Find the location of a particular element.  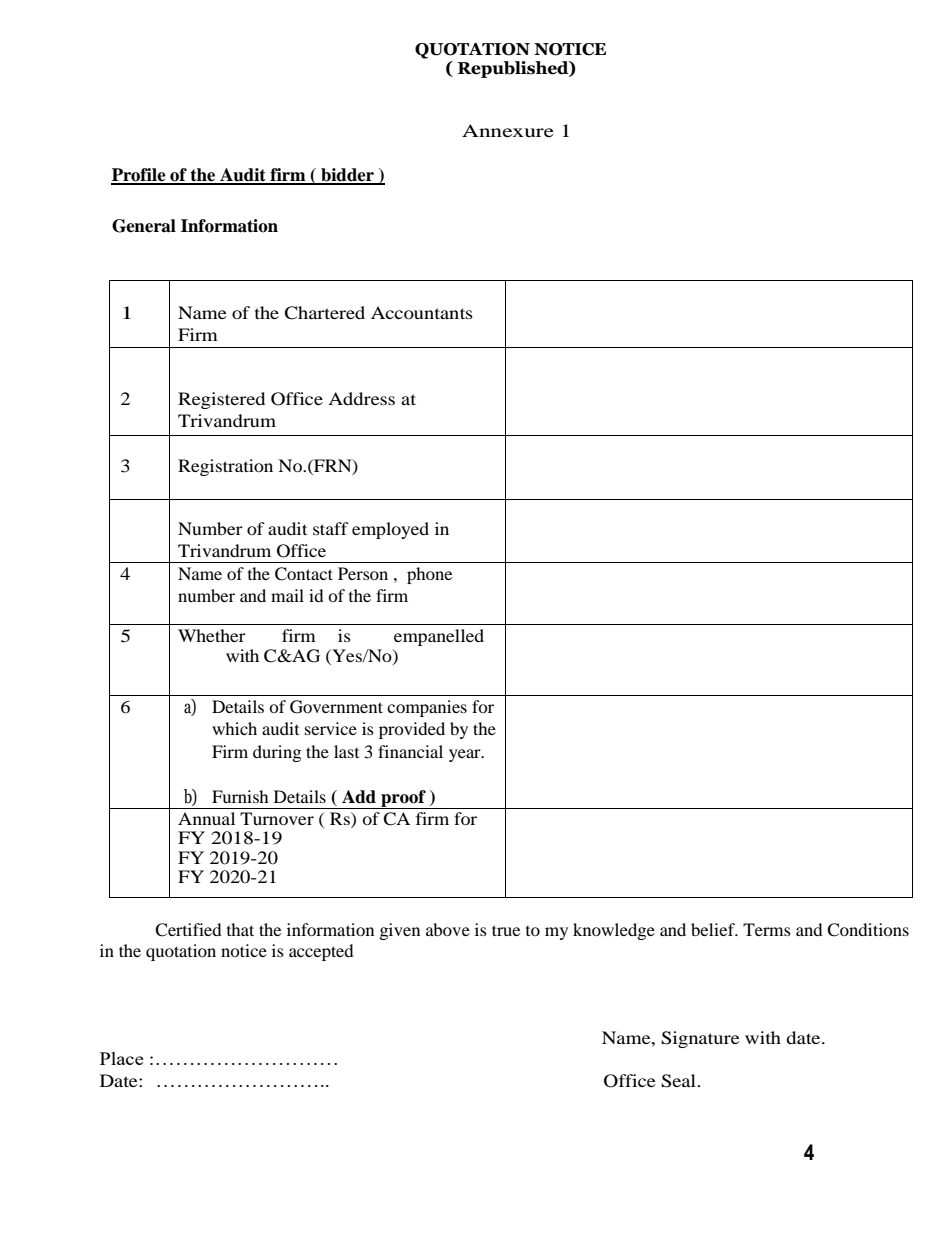

bidder is located at coordinates (347, 176).
